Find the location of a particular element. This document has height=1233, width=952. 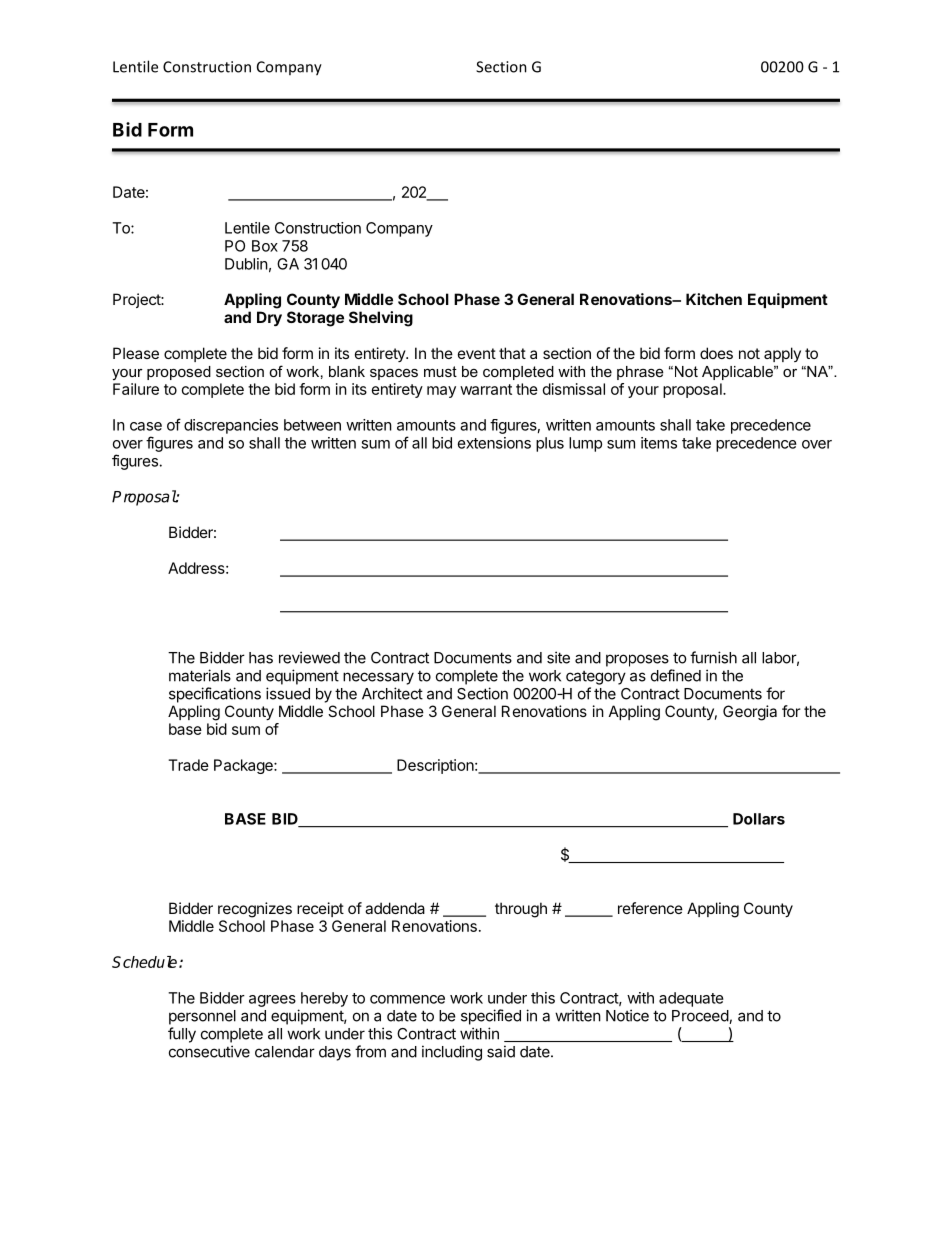

Kitchen is located at coordinates (714, 299).
